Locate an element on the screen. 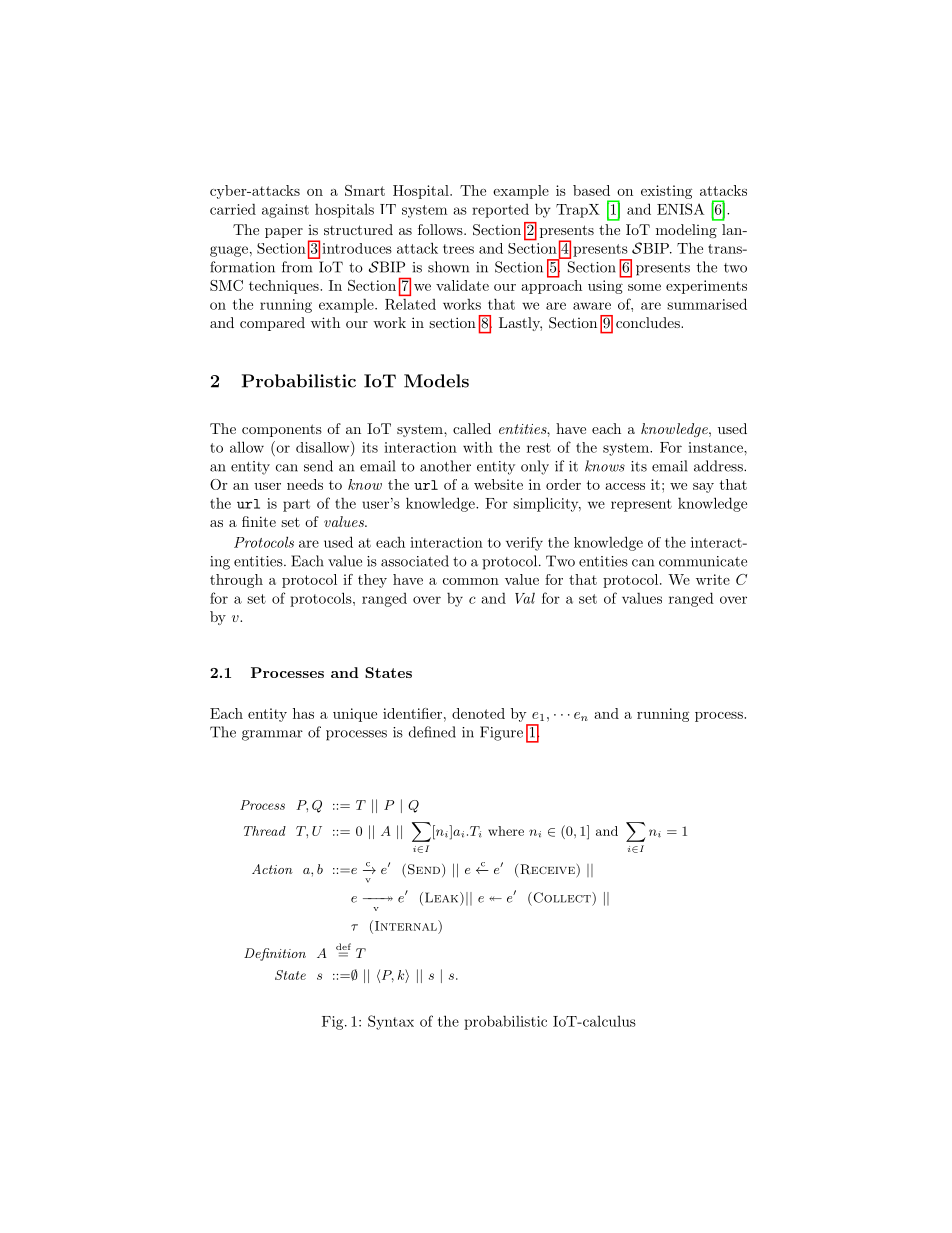 The image size is (952, 1233). existing is located at coordinates (666, 192).
